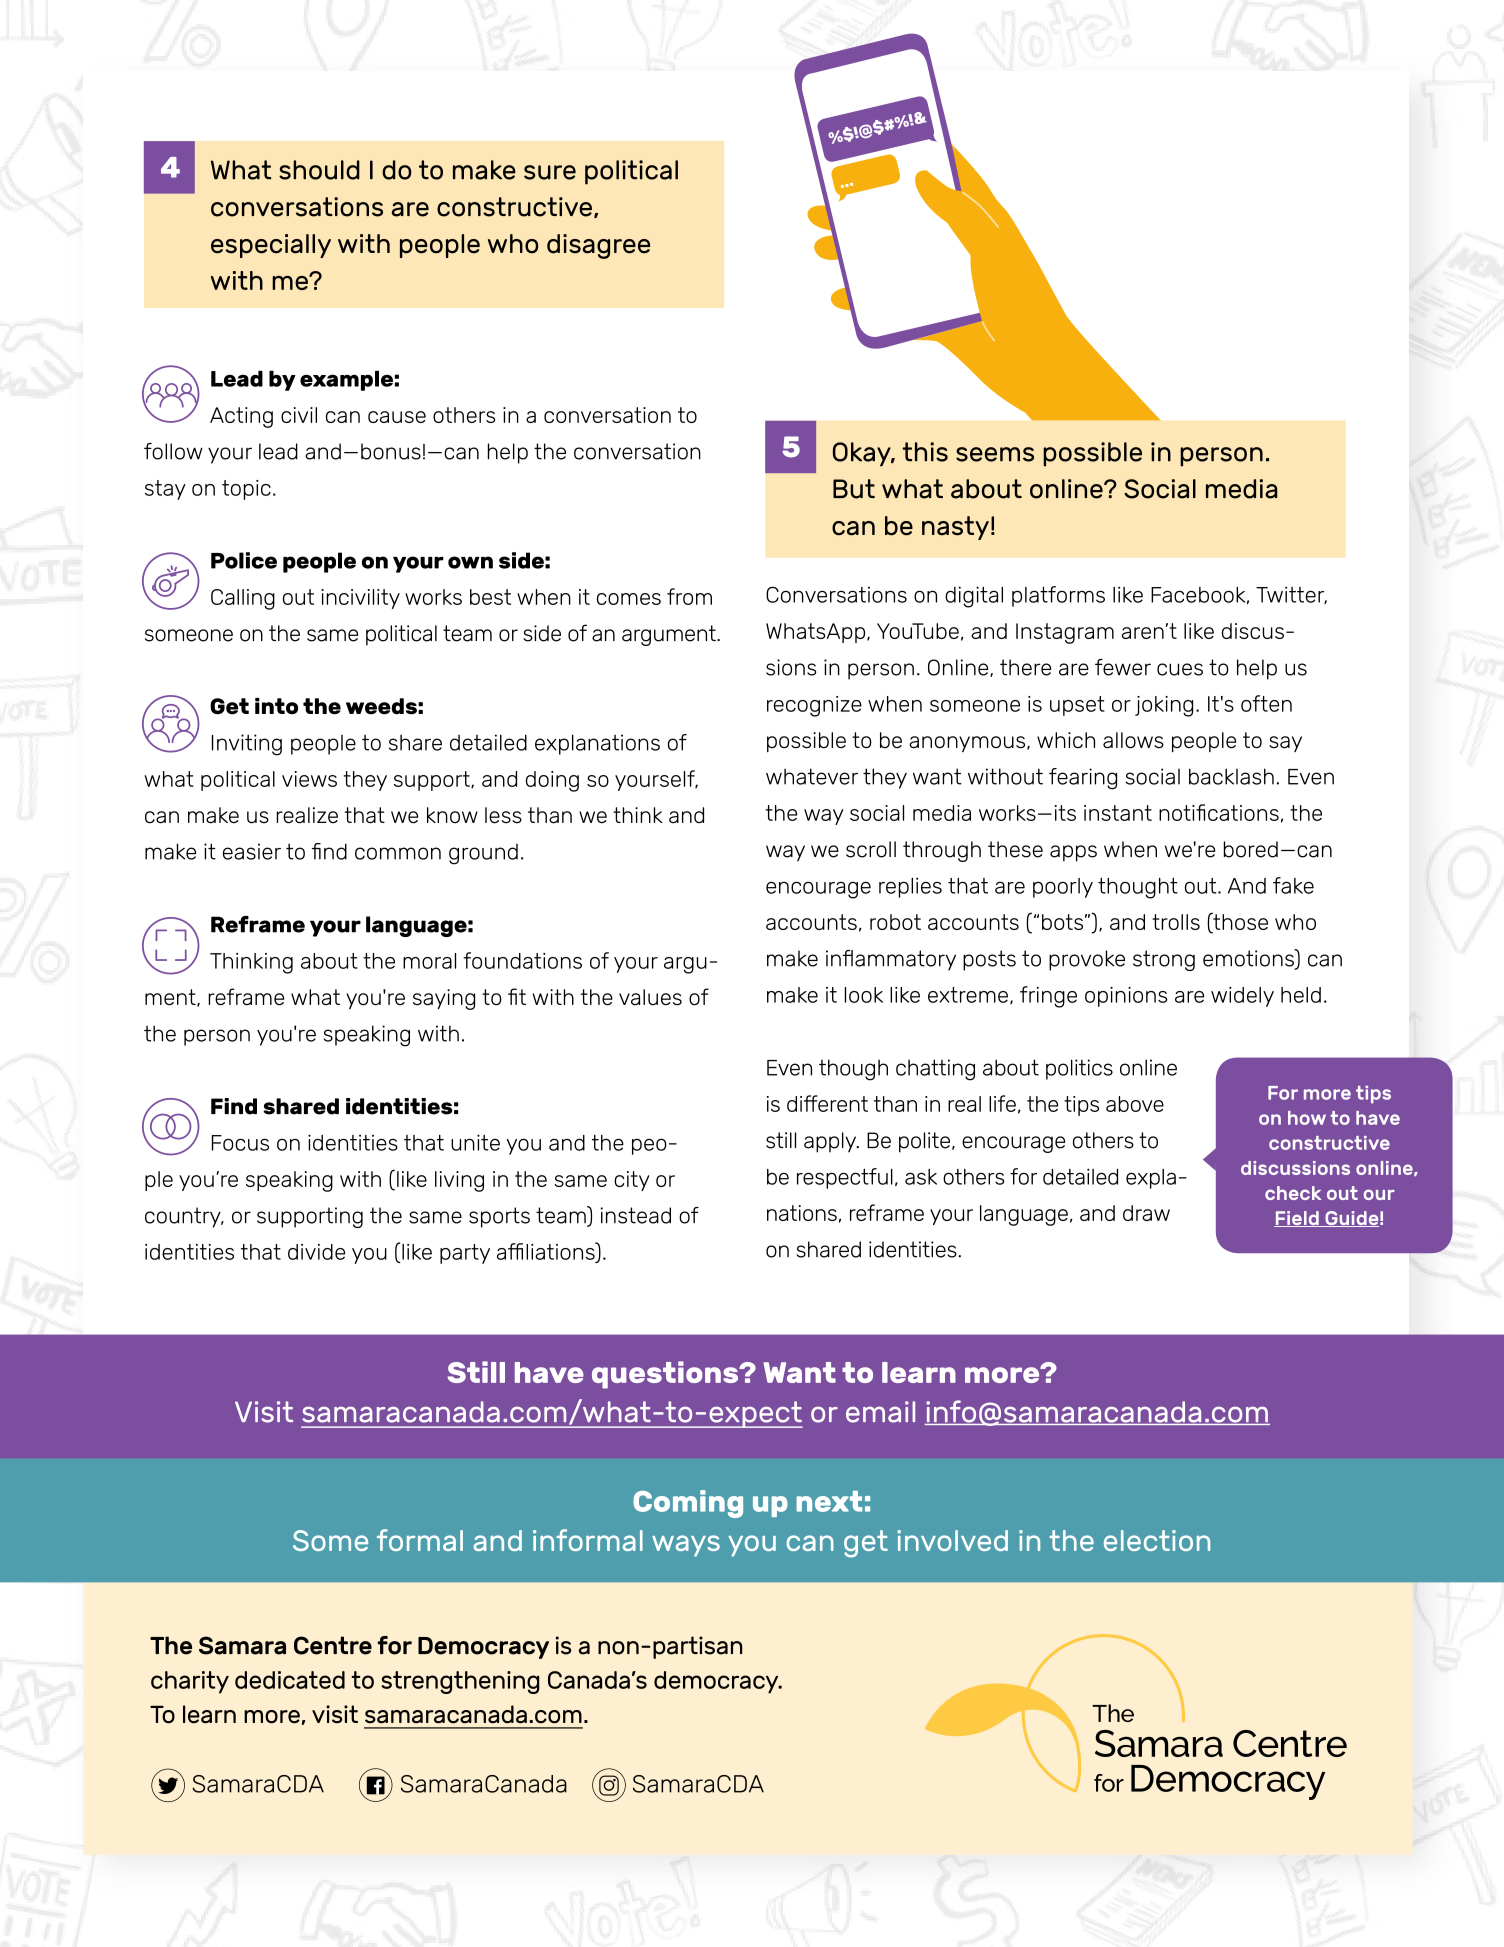 The width and height of the screenshot is (1504, 1947). What do you see at coordinates (598, 246) in the screenshot?
I see `disagree` at bounding box center [598, 246].
